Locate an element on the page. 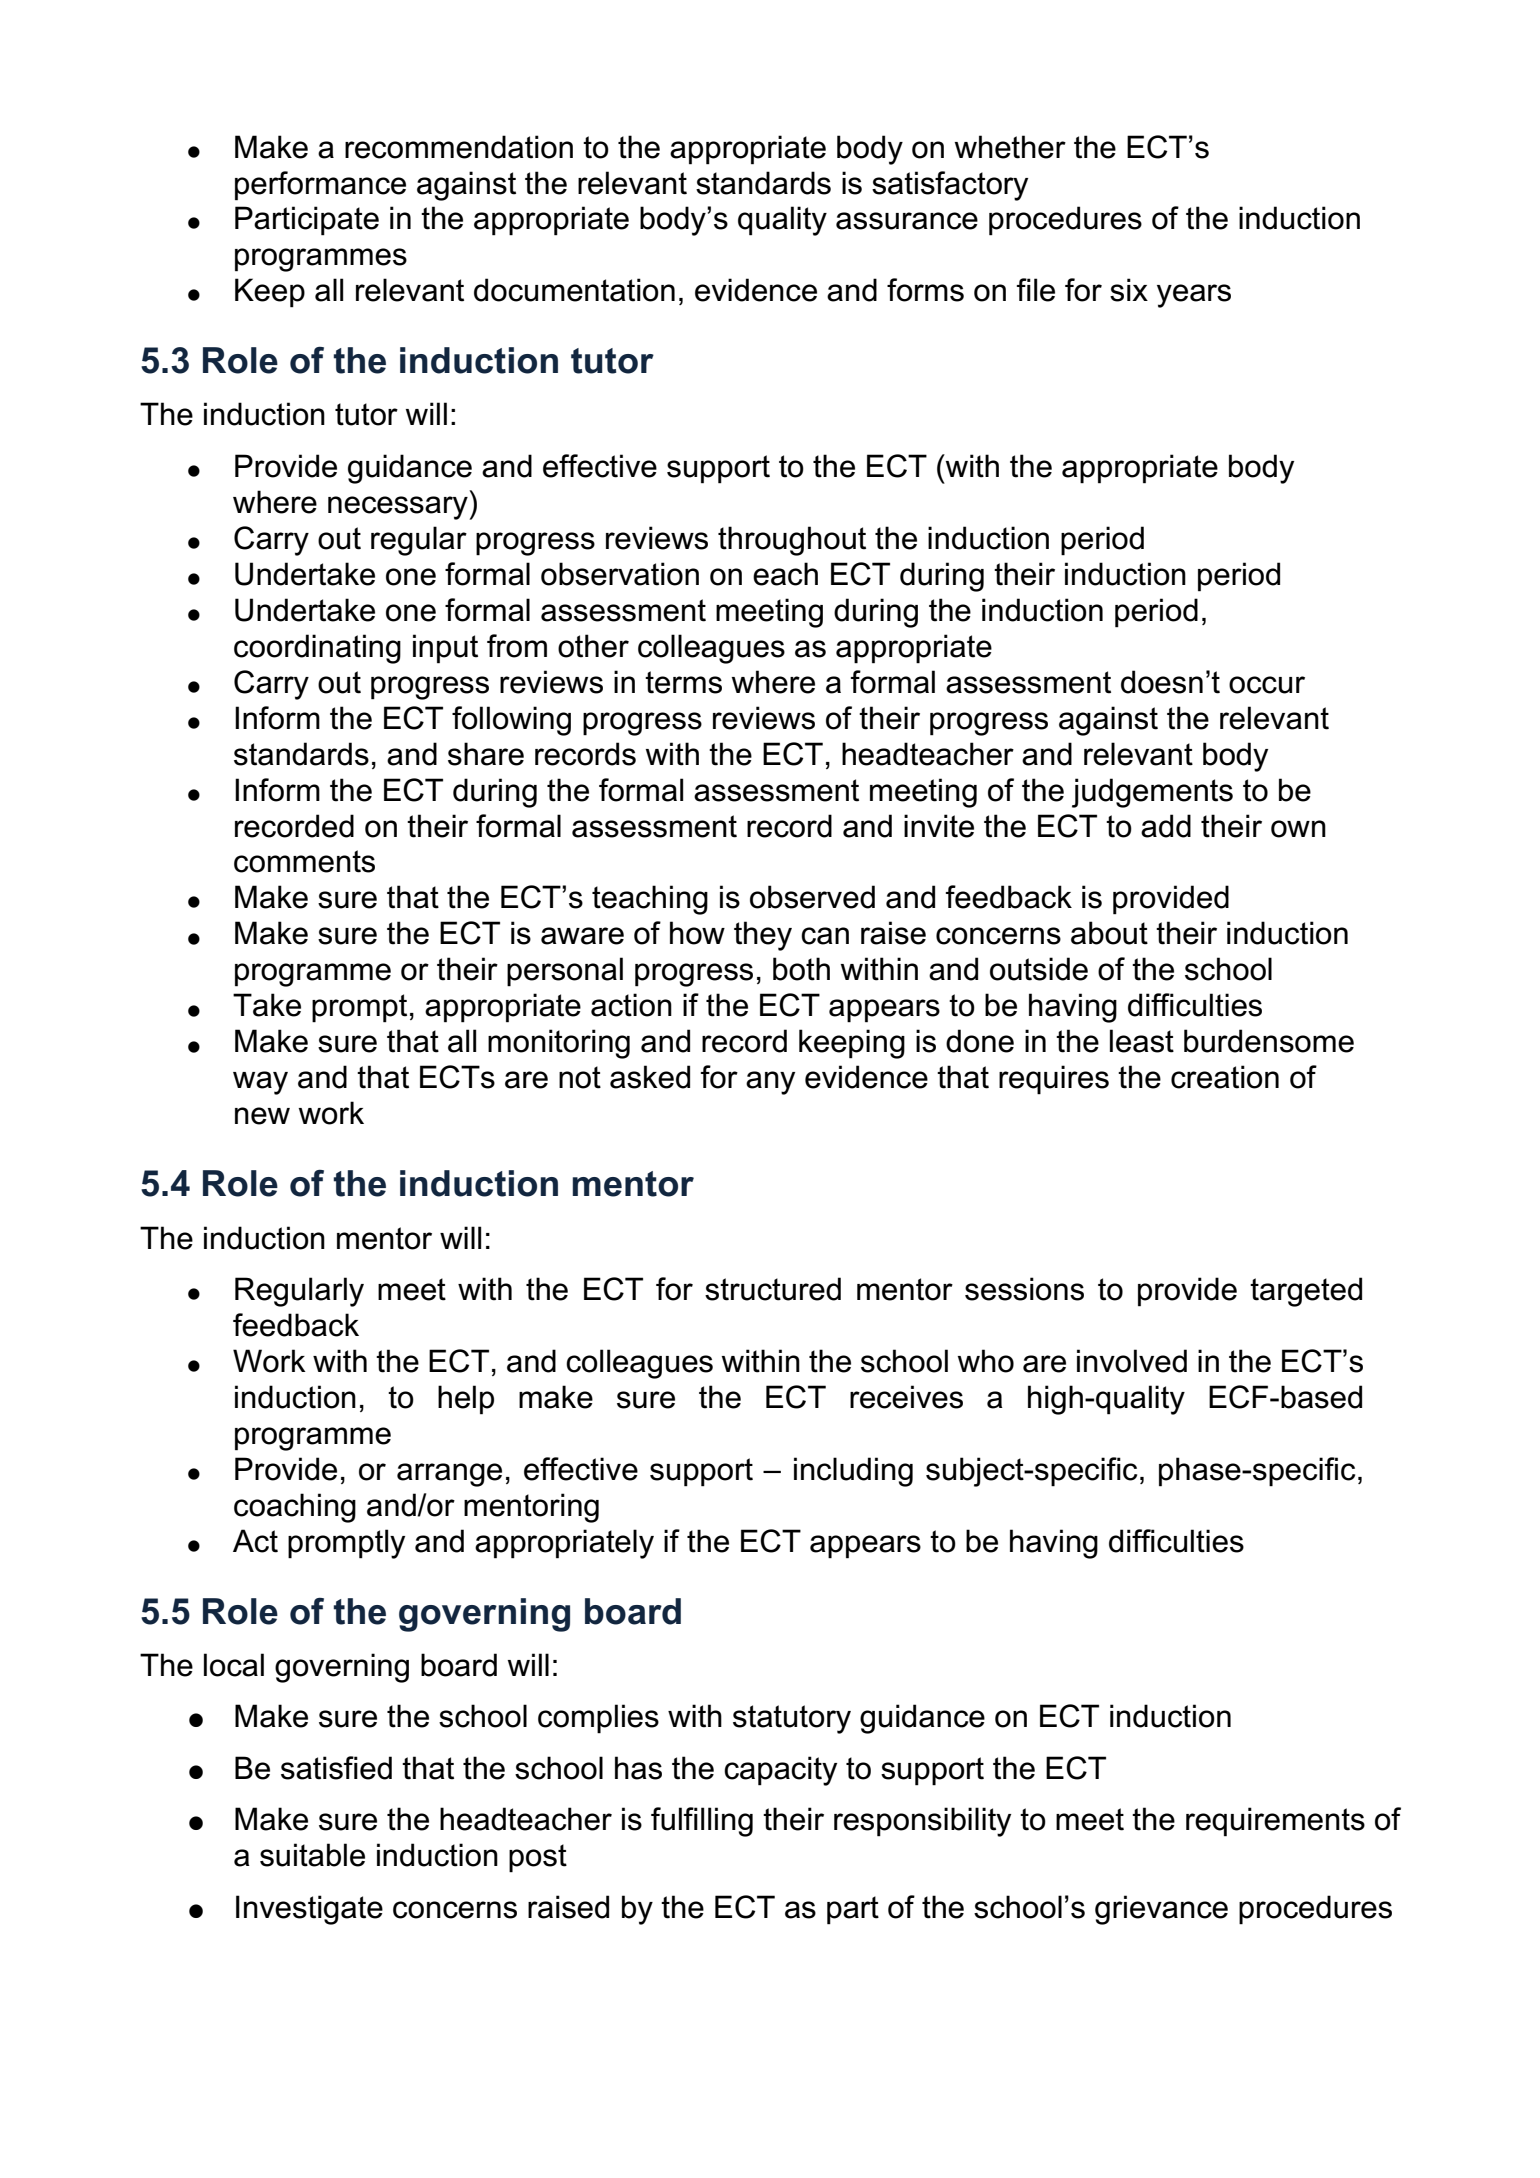  necessary is located at coordinates (399, 508).
